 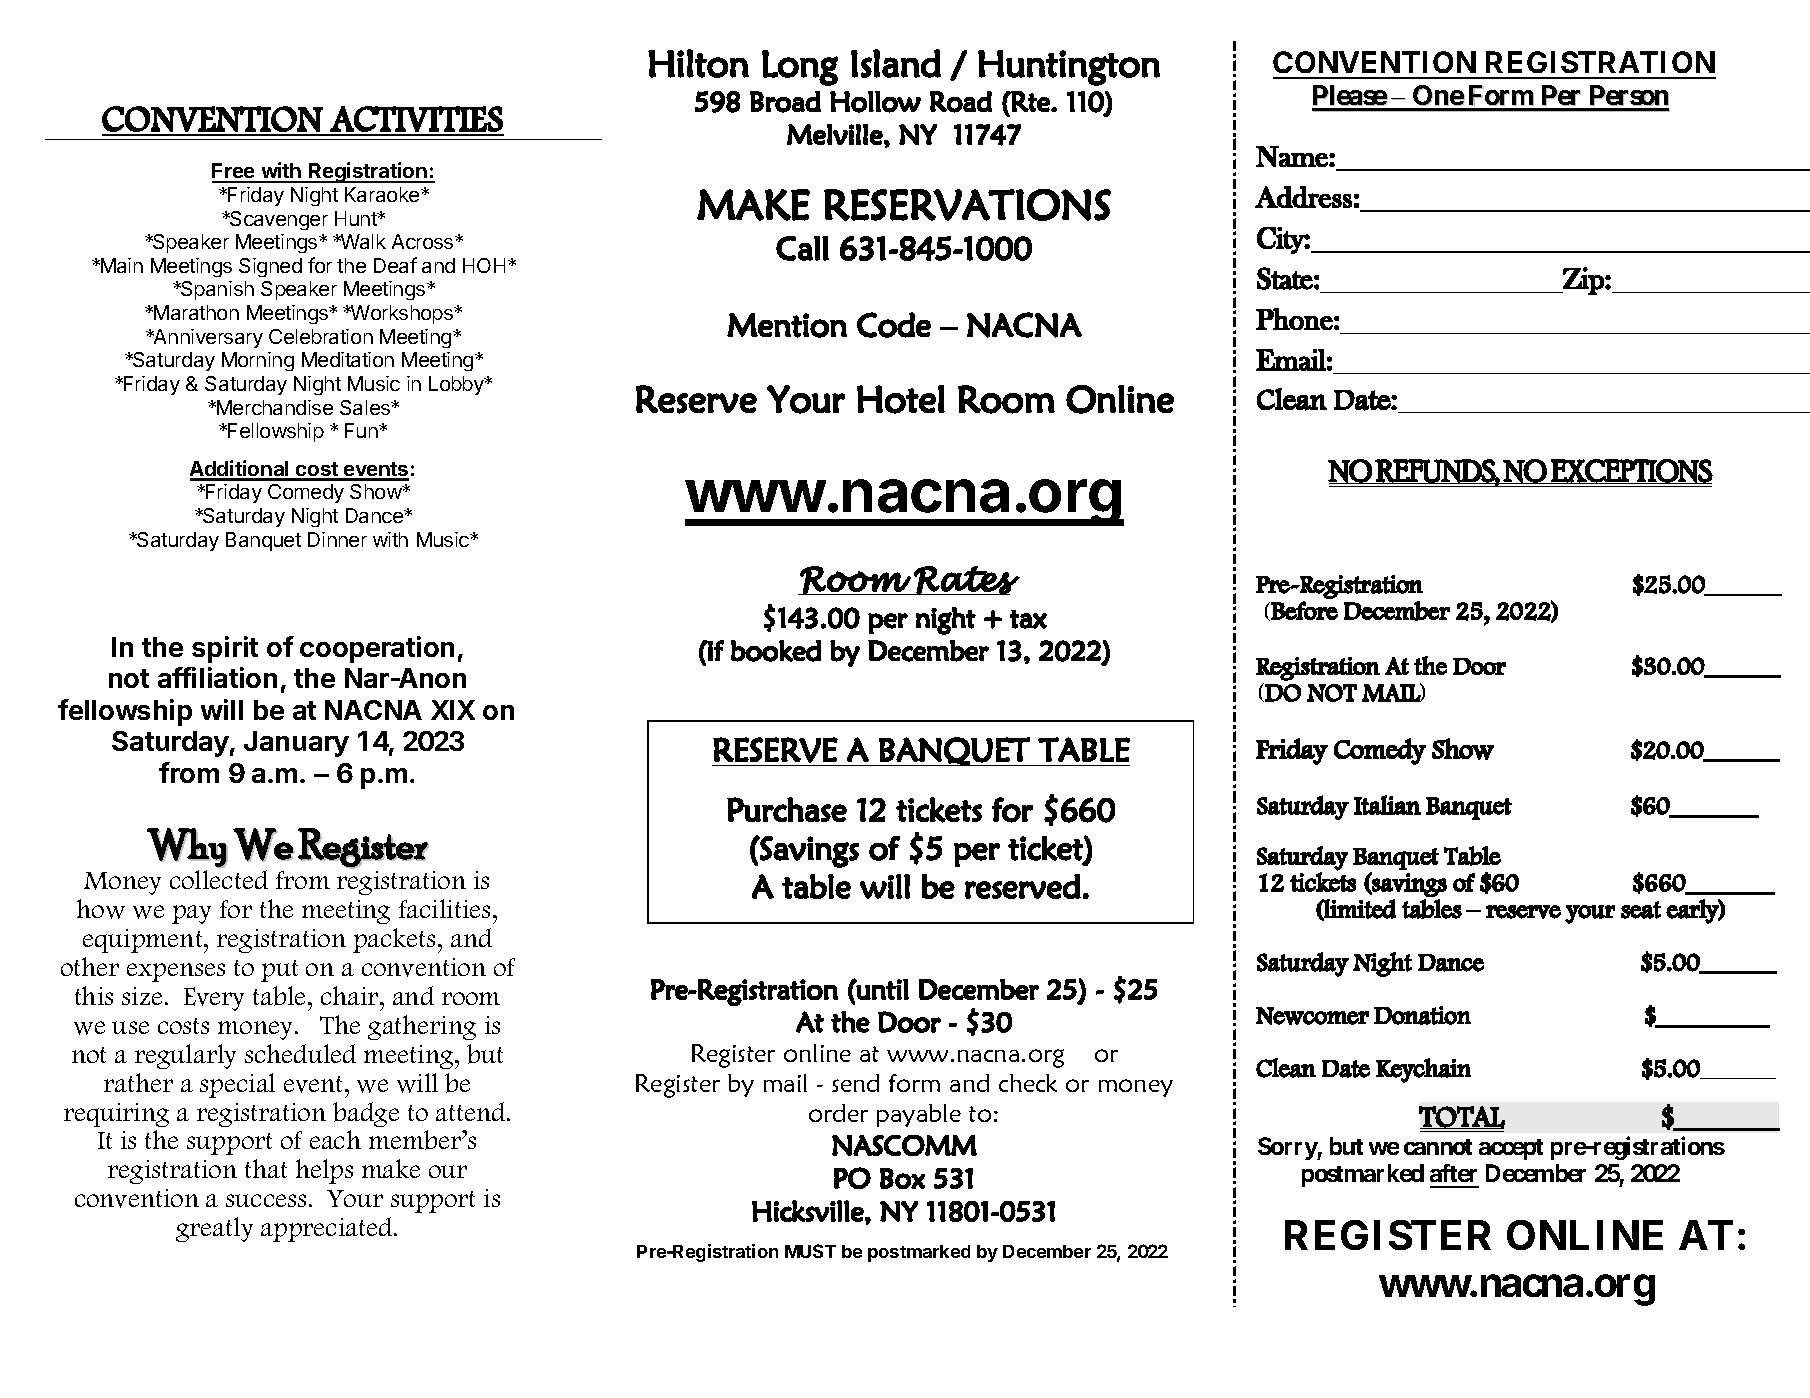 What do you see at coordinates (234, 172) in the page?
I see `Free` at bounding box center [234, 172].
